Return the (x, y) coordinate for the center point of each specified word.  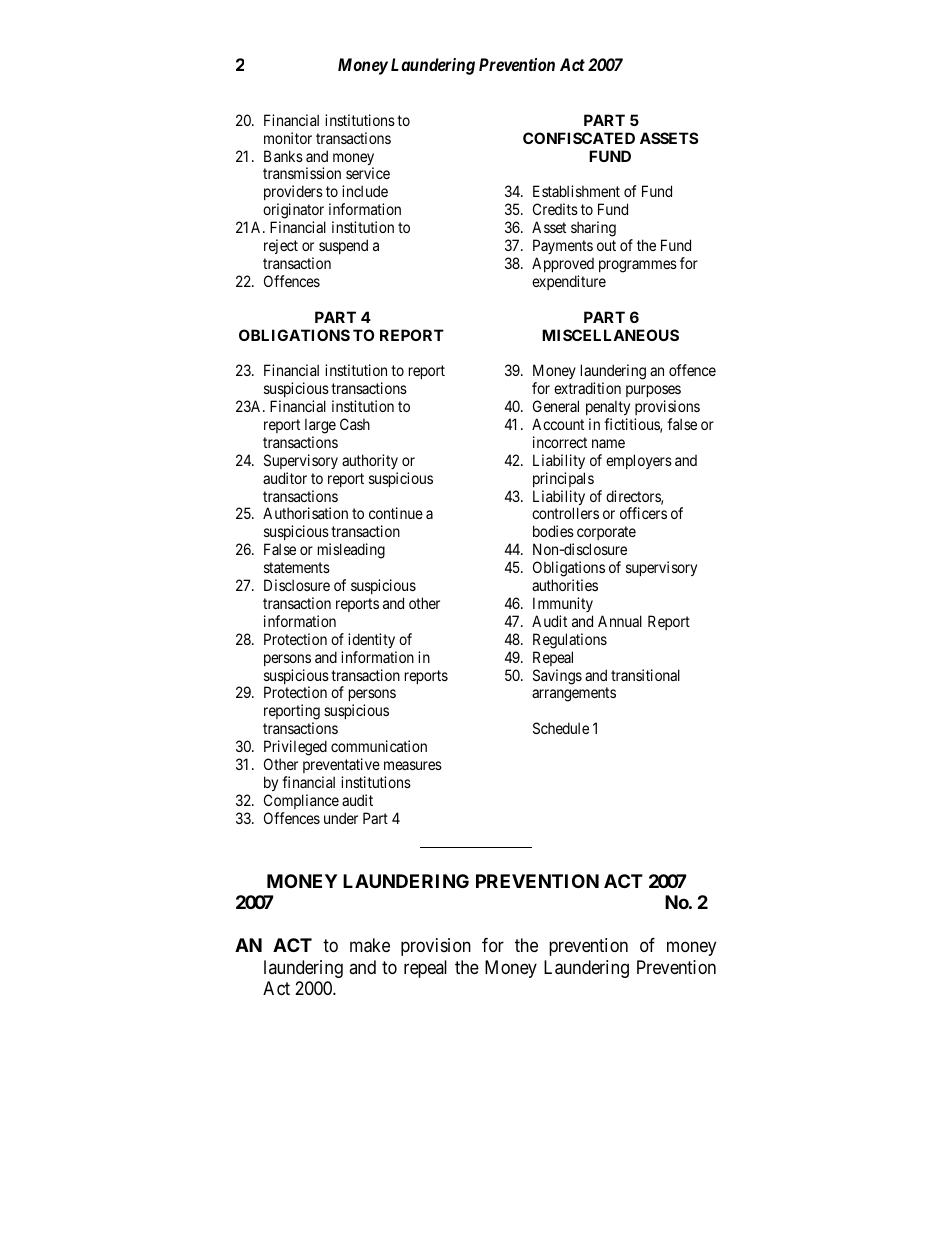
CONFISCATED (579, 138)
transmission (302, 173)
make (370, 945)
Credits (555, 209)
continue (396, 513)
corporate (606, 535)
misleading (351, 551)
